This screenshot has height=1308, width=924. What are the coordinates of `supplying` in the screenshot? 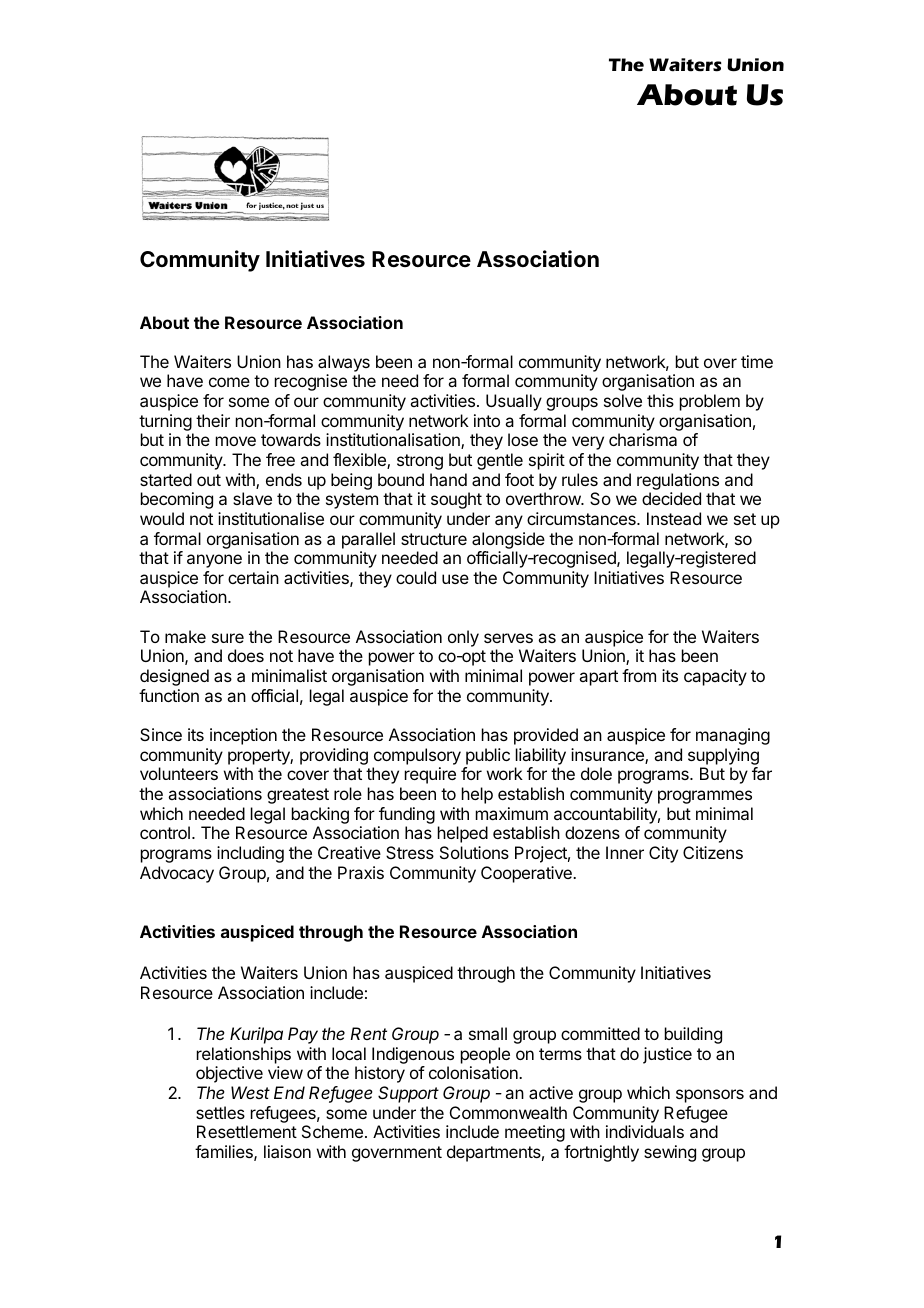 It's located at (723, 756).
